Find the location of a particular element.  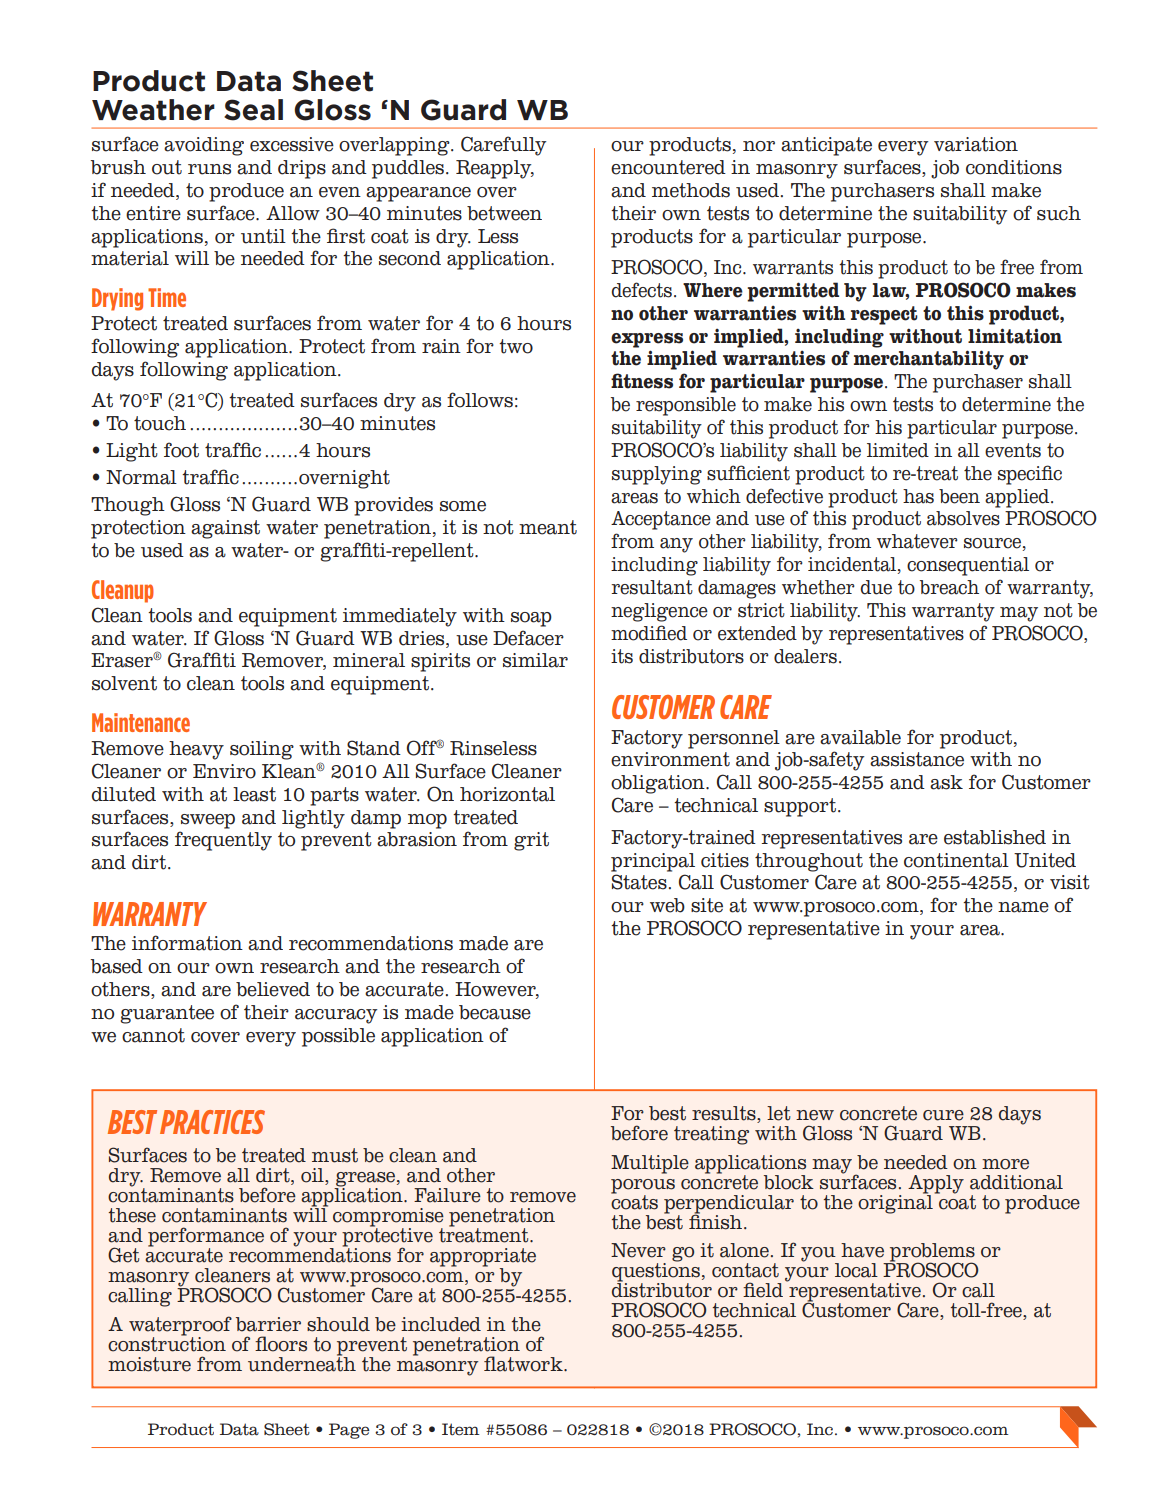

Multiple is located at coordinates (650, 1164).
